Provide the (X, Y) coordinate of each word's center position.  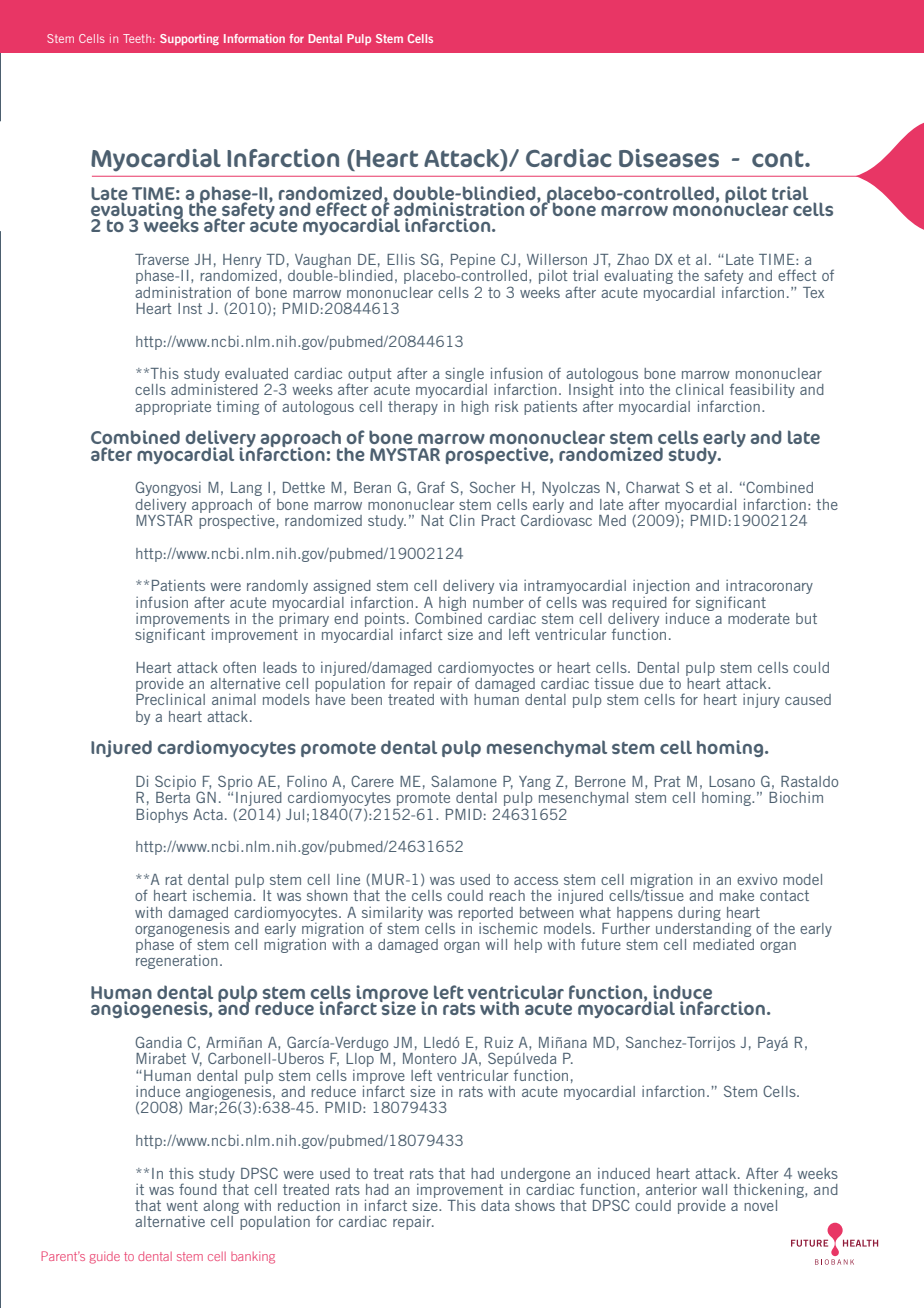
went (182, 1205)
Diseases (669, 158)
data (495, 1205)
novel (760, 1205)
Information (254, 38)
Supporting (189, 39)
